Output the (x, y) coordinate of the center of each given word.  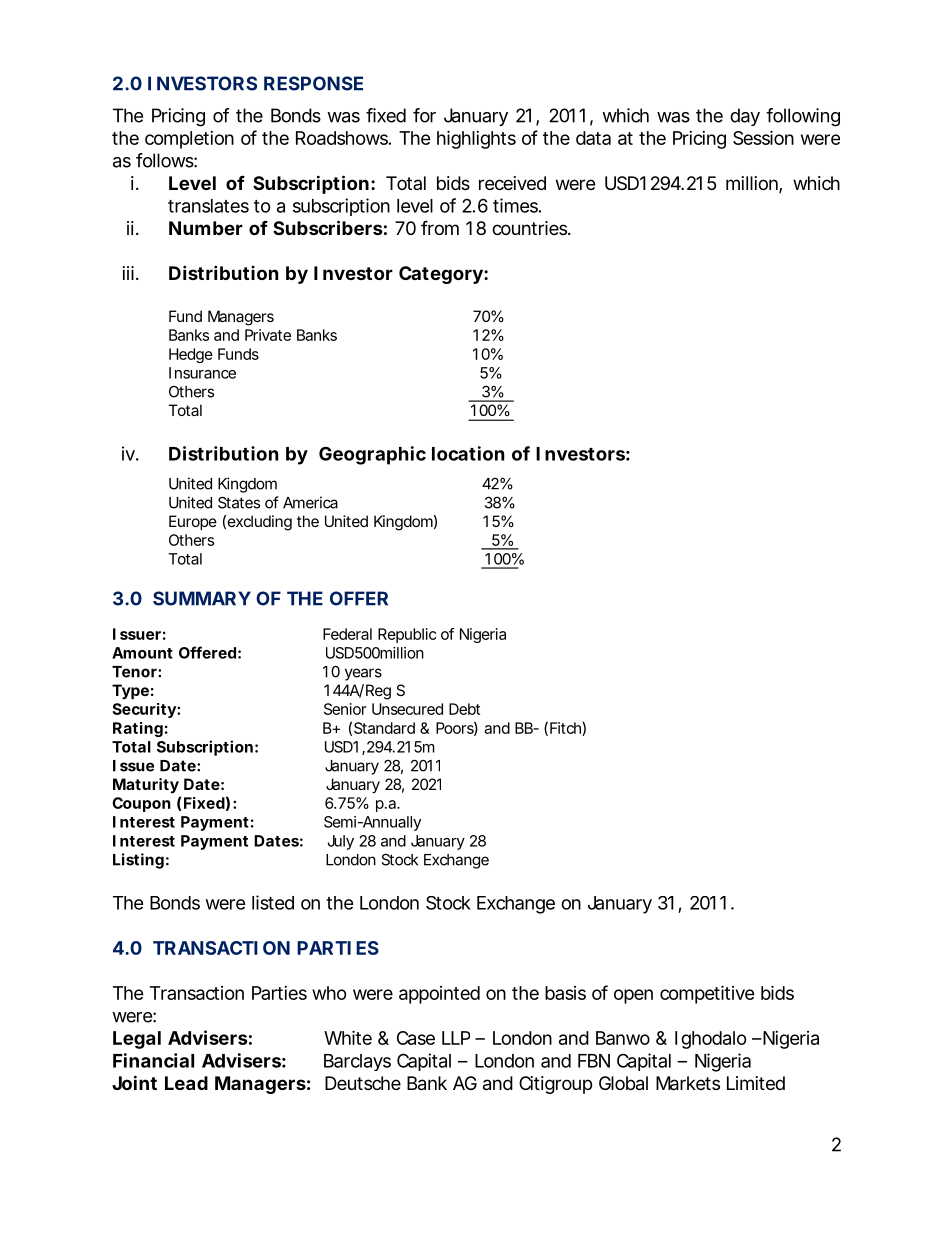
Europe (193, 522)
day (745, 117)
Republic (407, 635)
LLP (456, 1038)
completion (189, 140)
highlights (476, 139)
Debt (464, 709)
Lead (186, 1083)
